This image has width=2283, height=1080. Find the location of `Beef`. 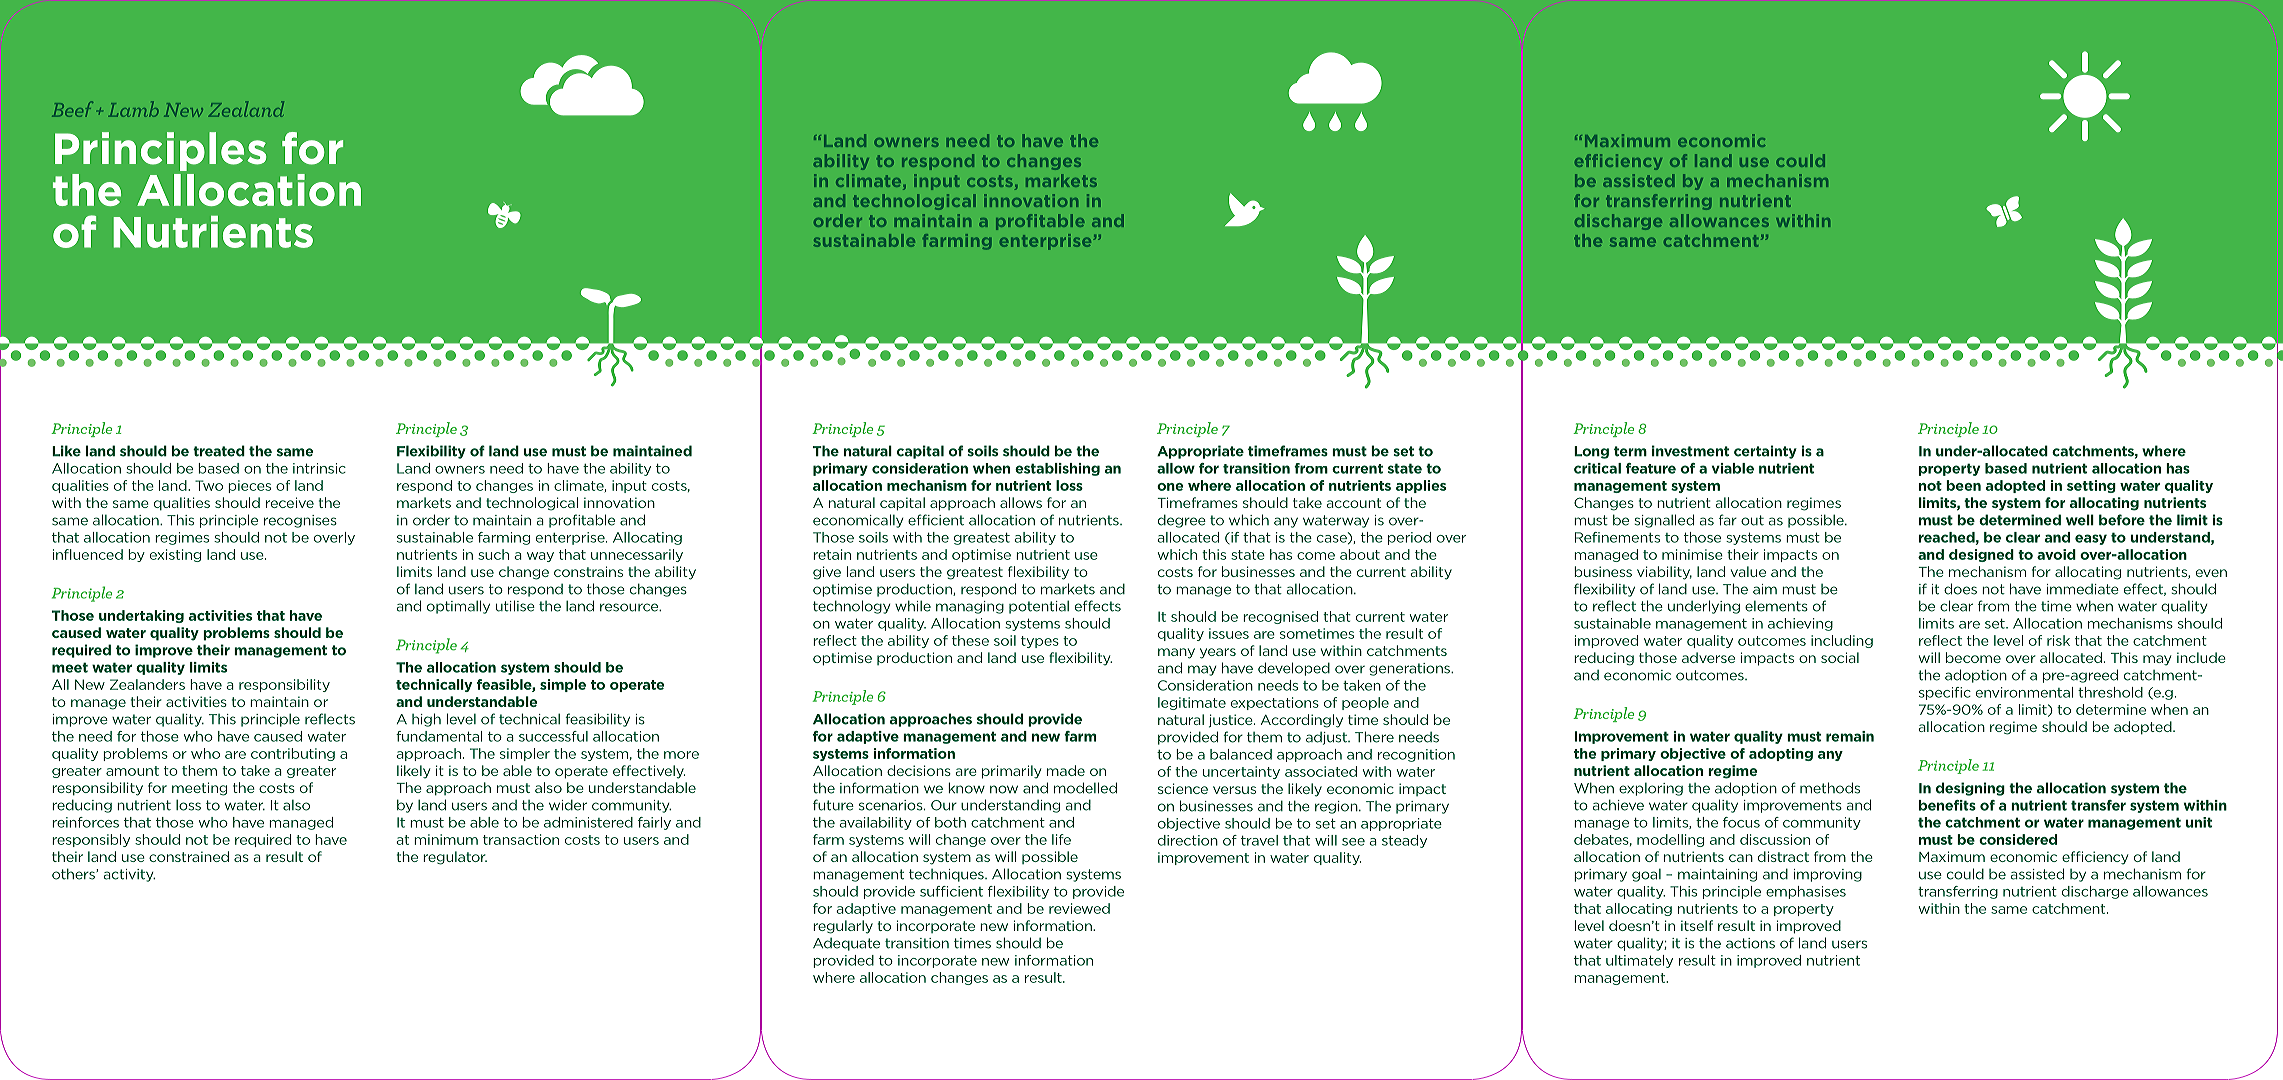

Beef is located at coordinates (72, 109).
